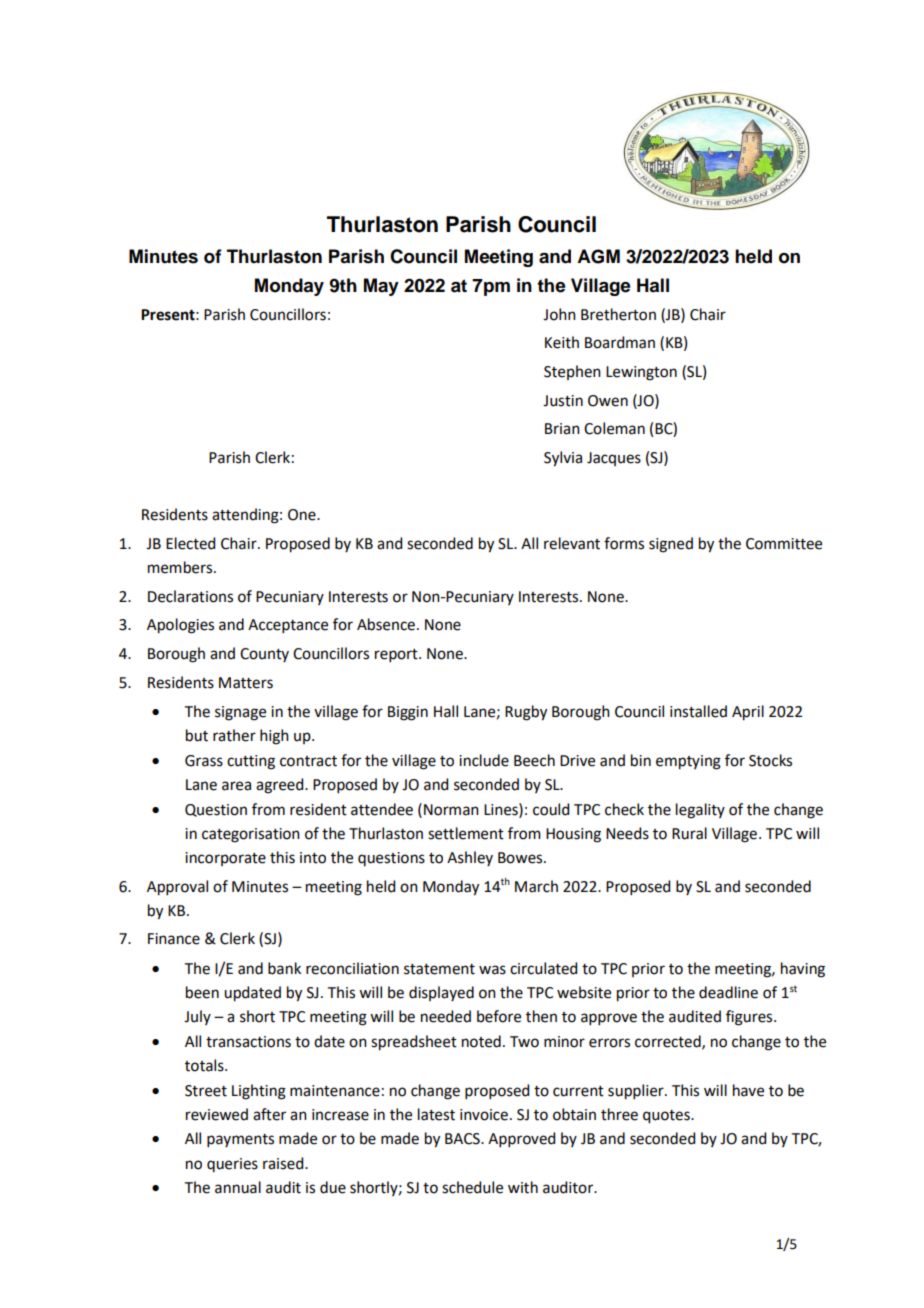  What do you see at coordinates (190, 596) in the page?
I see `Declarations` at bounding box center [190, 596].
